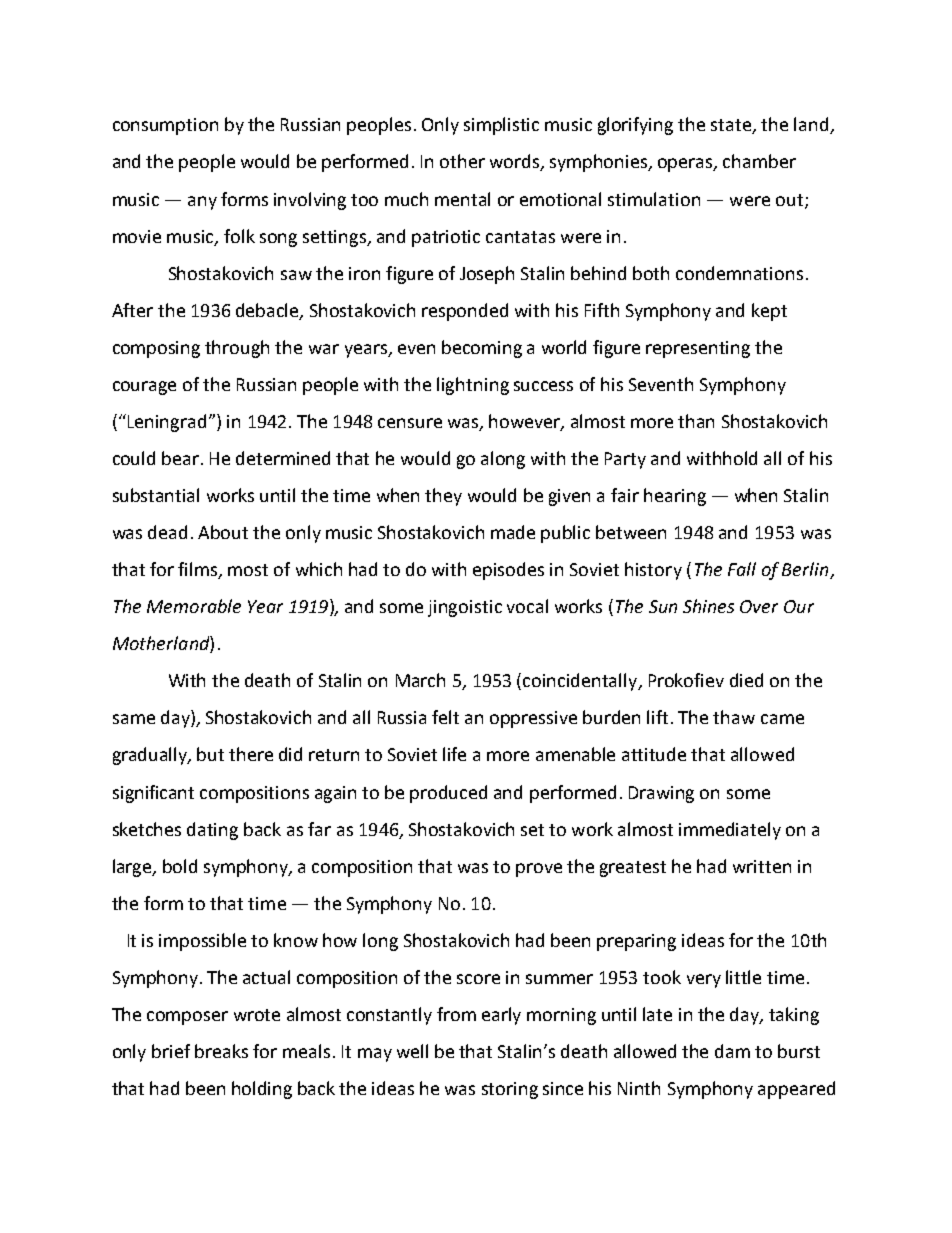 Image resolution: width=952 pixels, height=1233 pixels. What do you see at coordinates (448, 794) in the screenshot?
I see `produced` at bounding box center [448, 794].
